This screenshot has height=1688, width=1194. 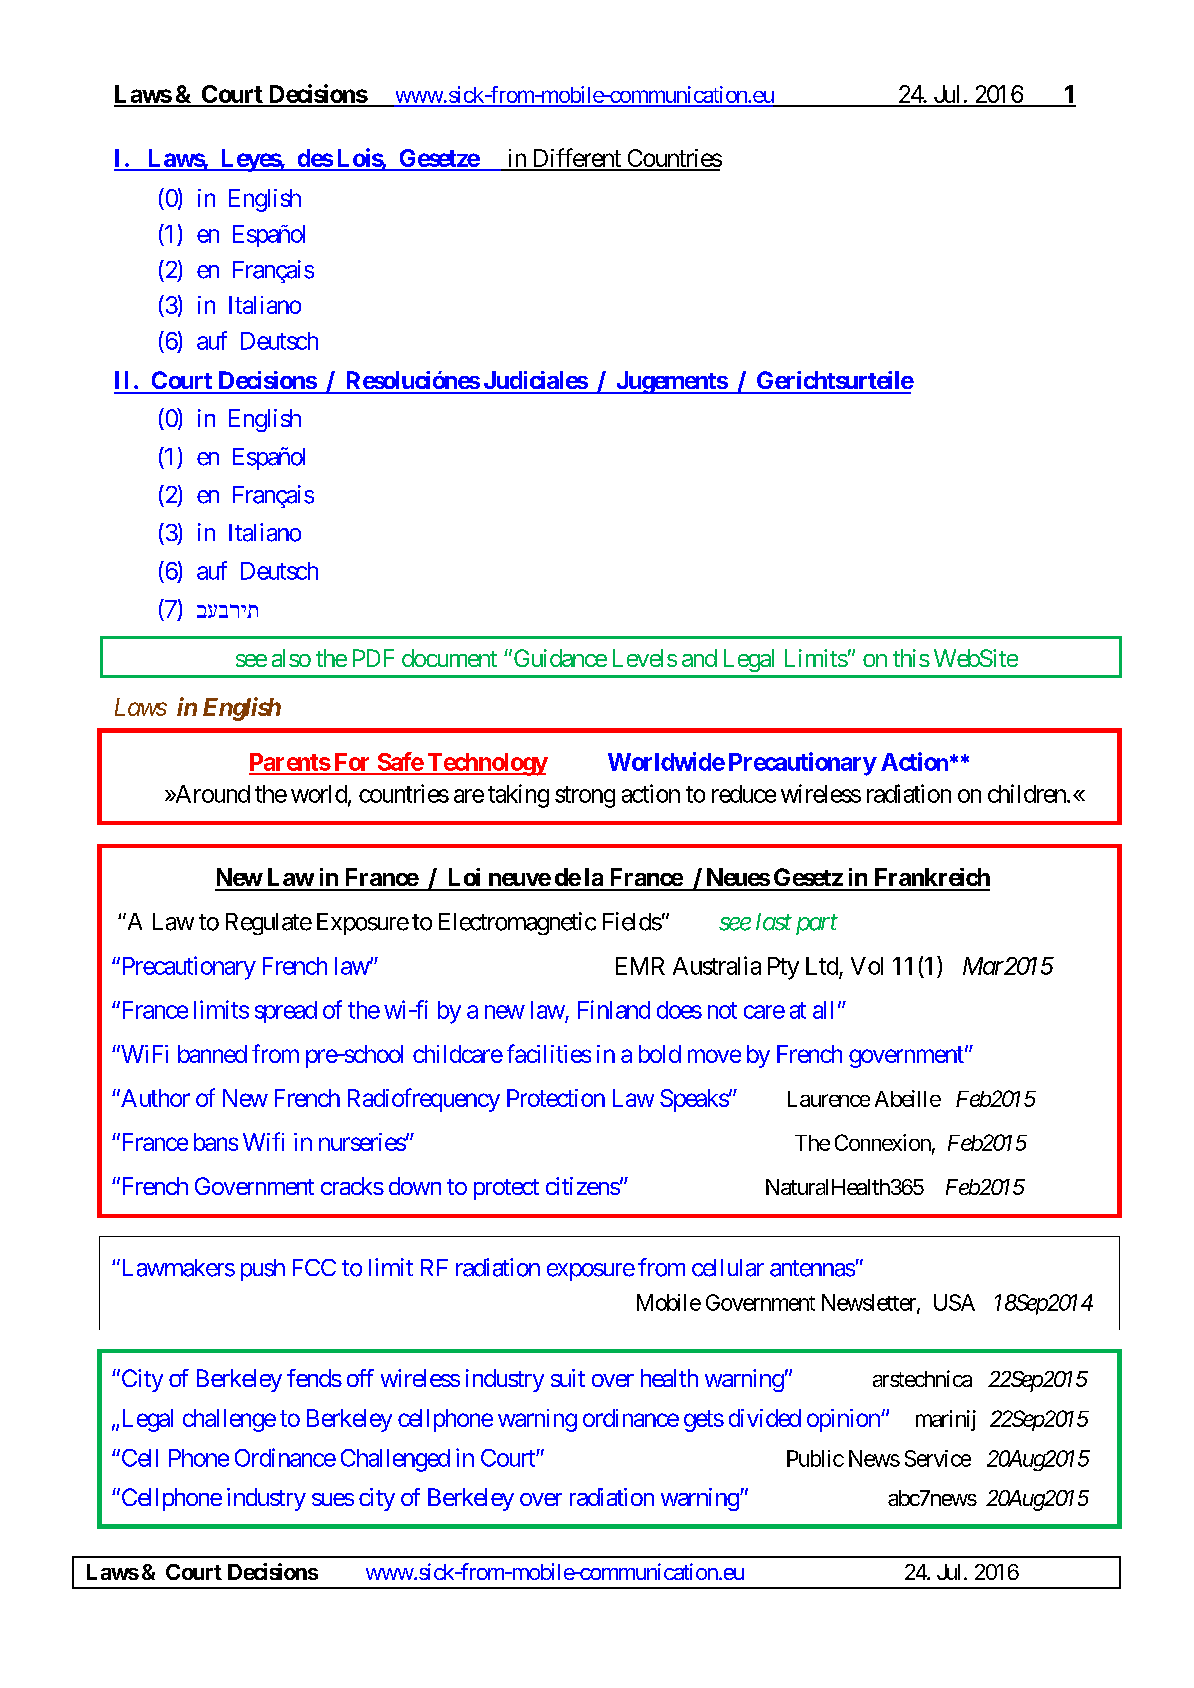 What do you see at coordinates (1028, 793) in the screenshot?
I see `children` at bounding box center [1028, 793].
